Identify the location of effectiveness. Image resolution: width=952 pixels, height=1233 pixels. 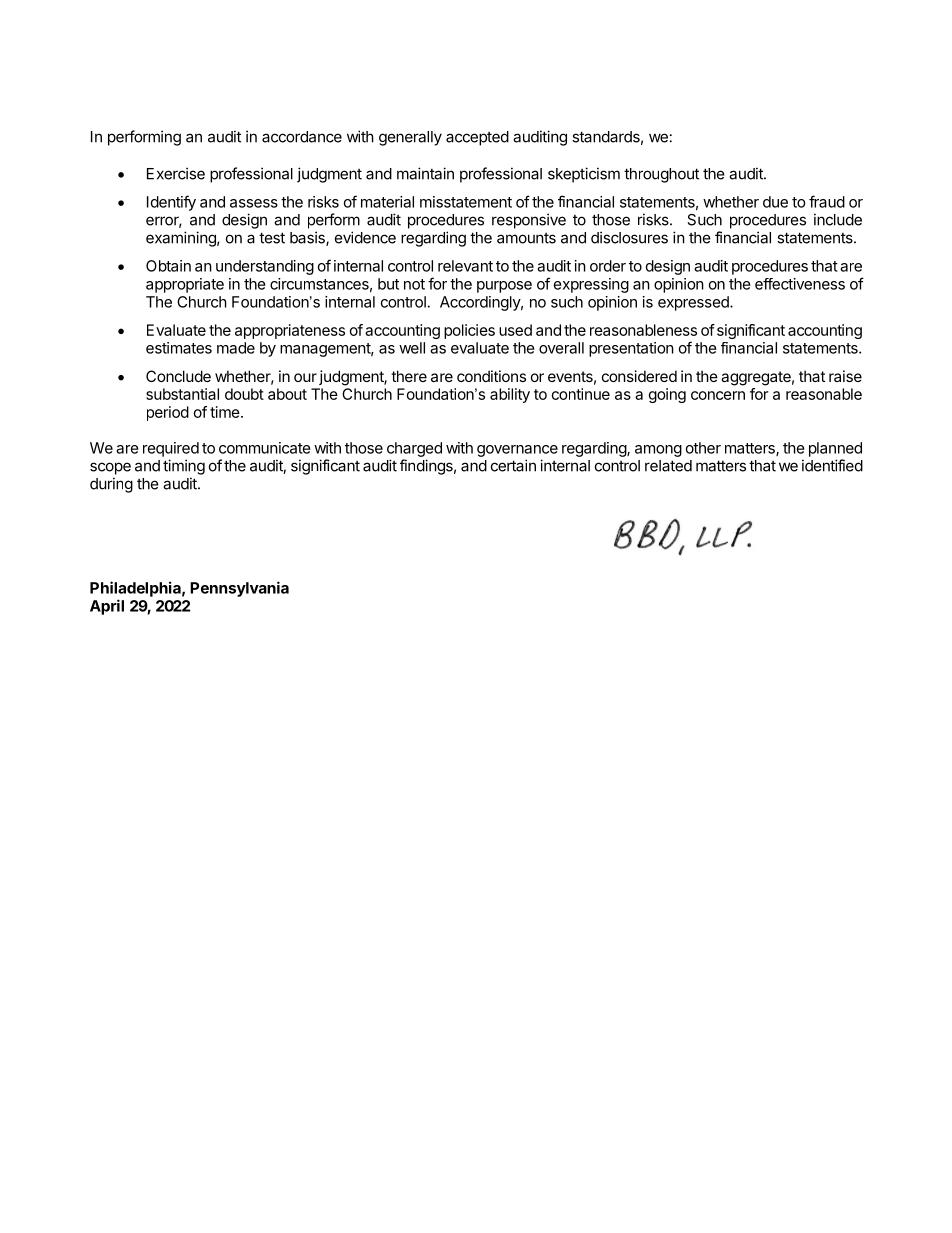
(800, 284).
